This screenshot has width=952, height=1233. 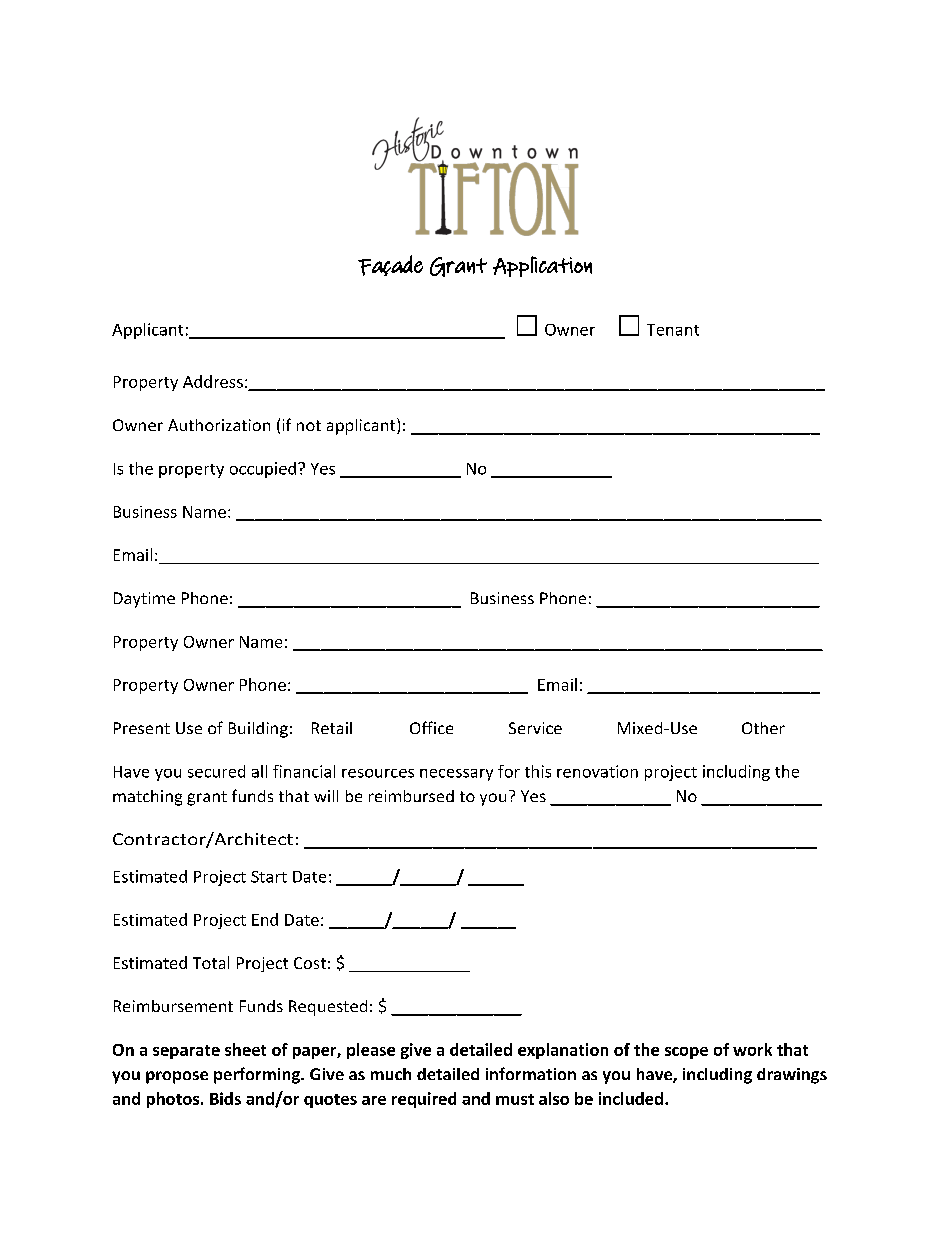 I want to click on Other, so click(x=763, y=728).
